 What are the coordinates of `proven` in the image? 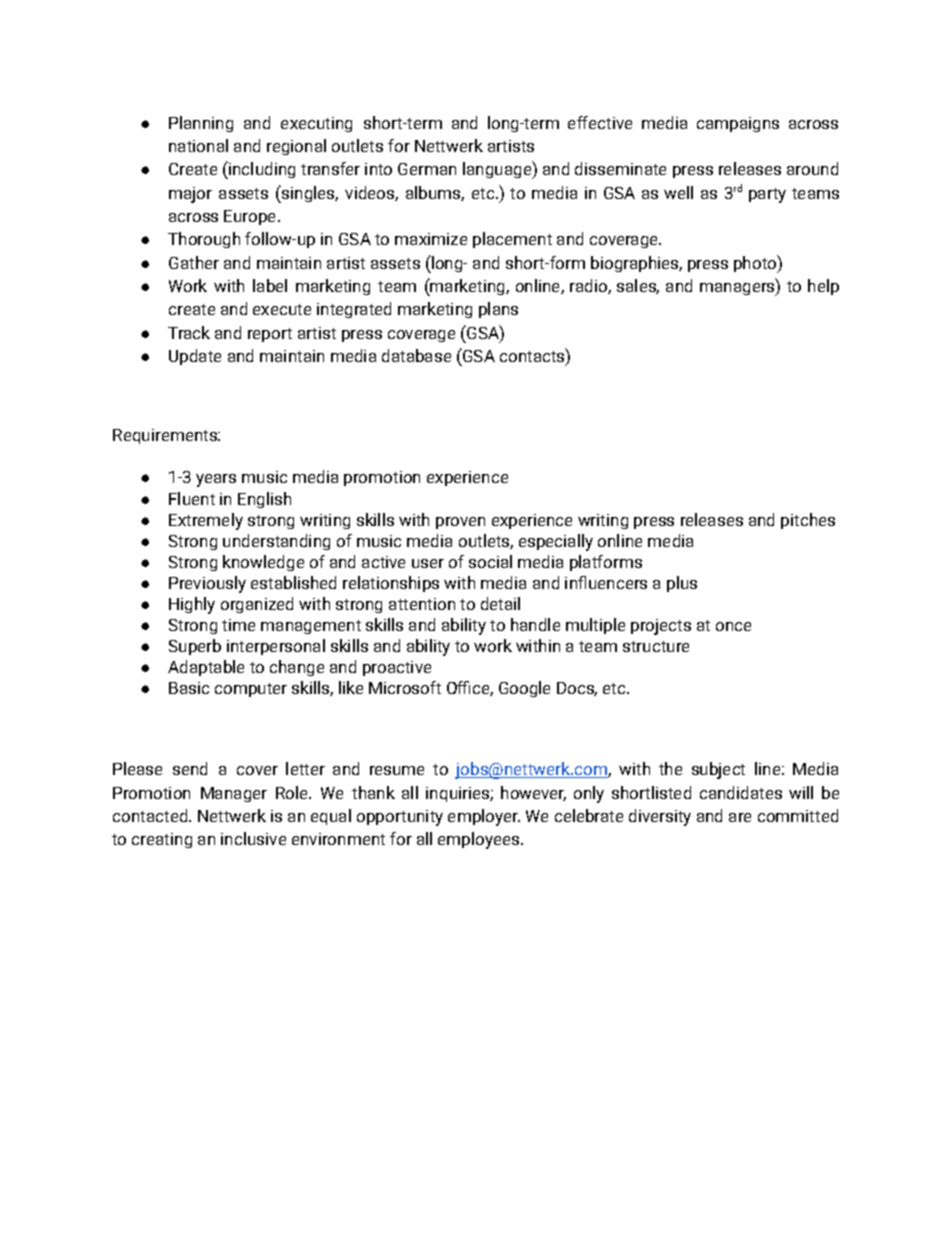 It's located at (460, 523).
